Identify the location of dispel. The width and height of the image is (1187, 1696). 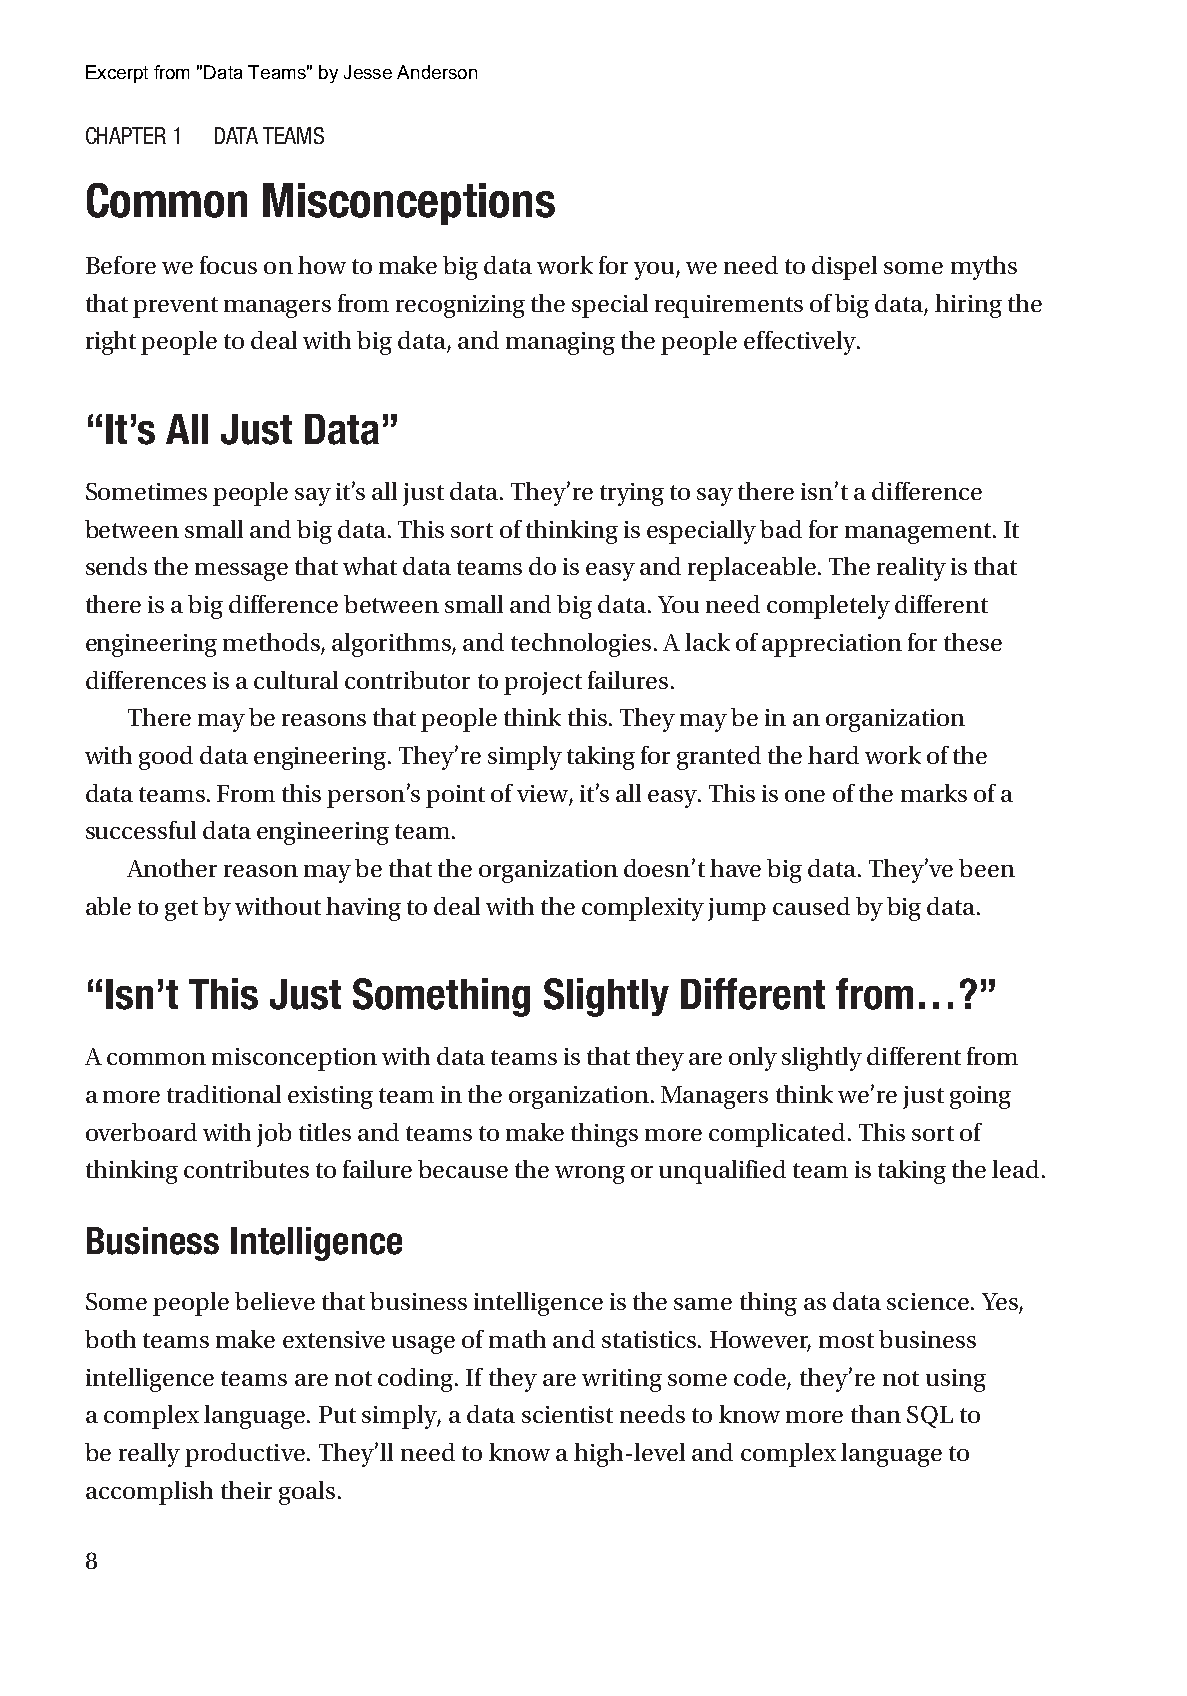
(844, 268).
